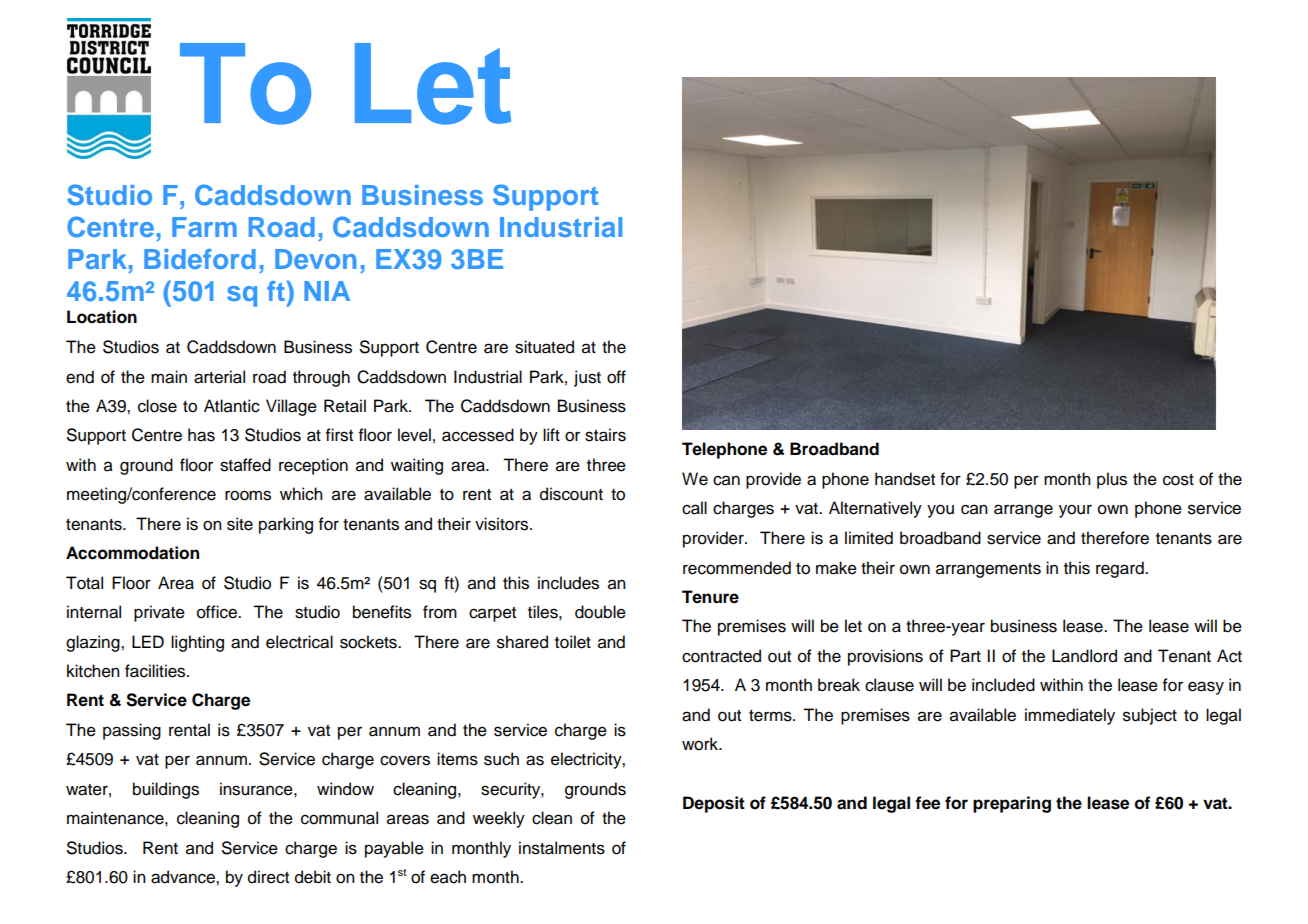 This document has width=1308, height=924. What do you see at coordinates (1084, 656) in the document?
I see `Landlord` at bounding box center [1084, 656].
